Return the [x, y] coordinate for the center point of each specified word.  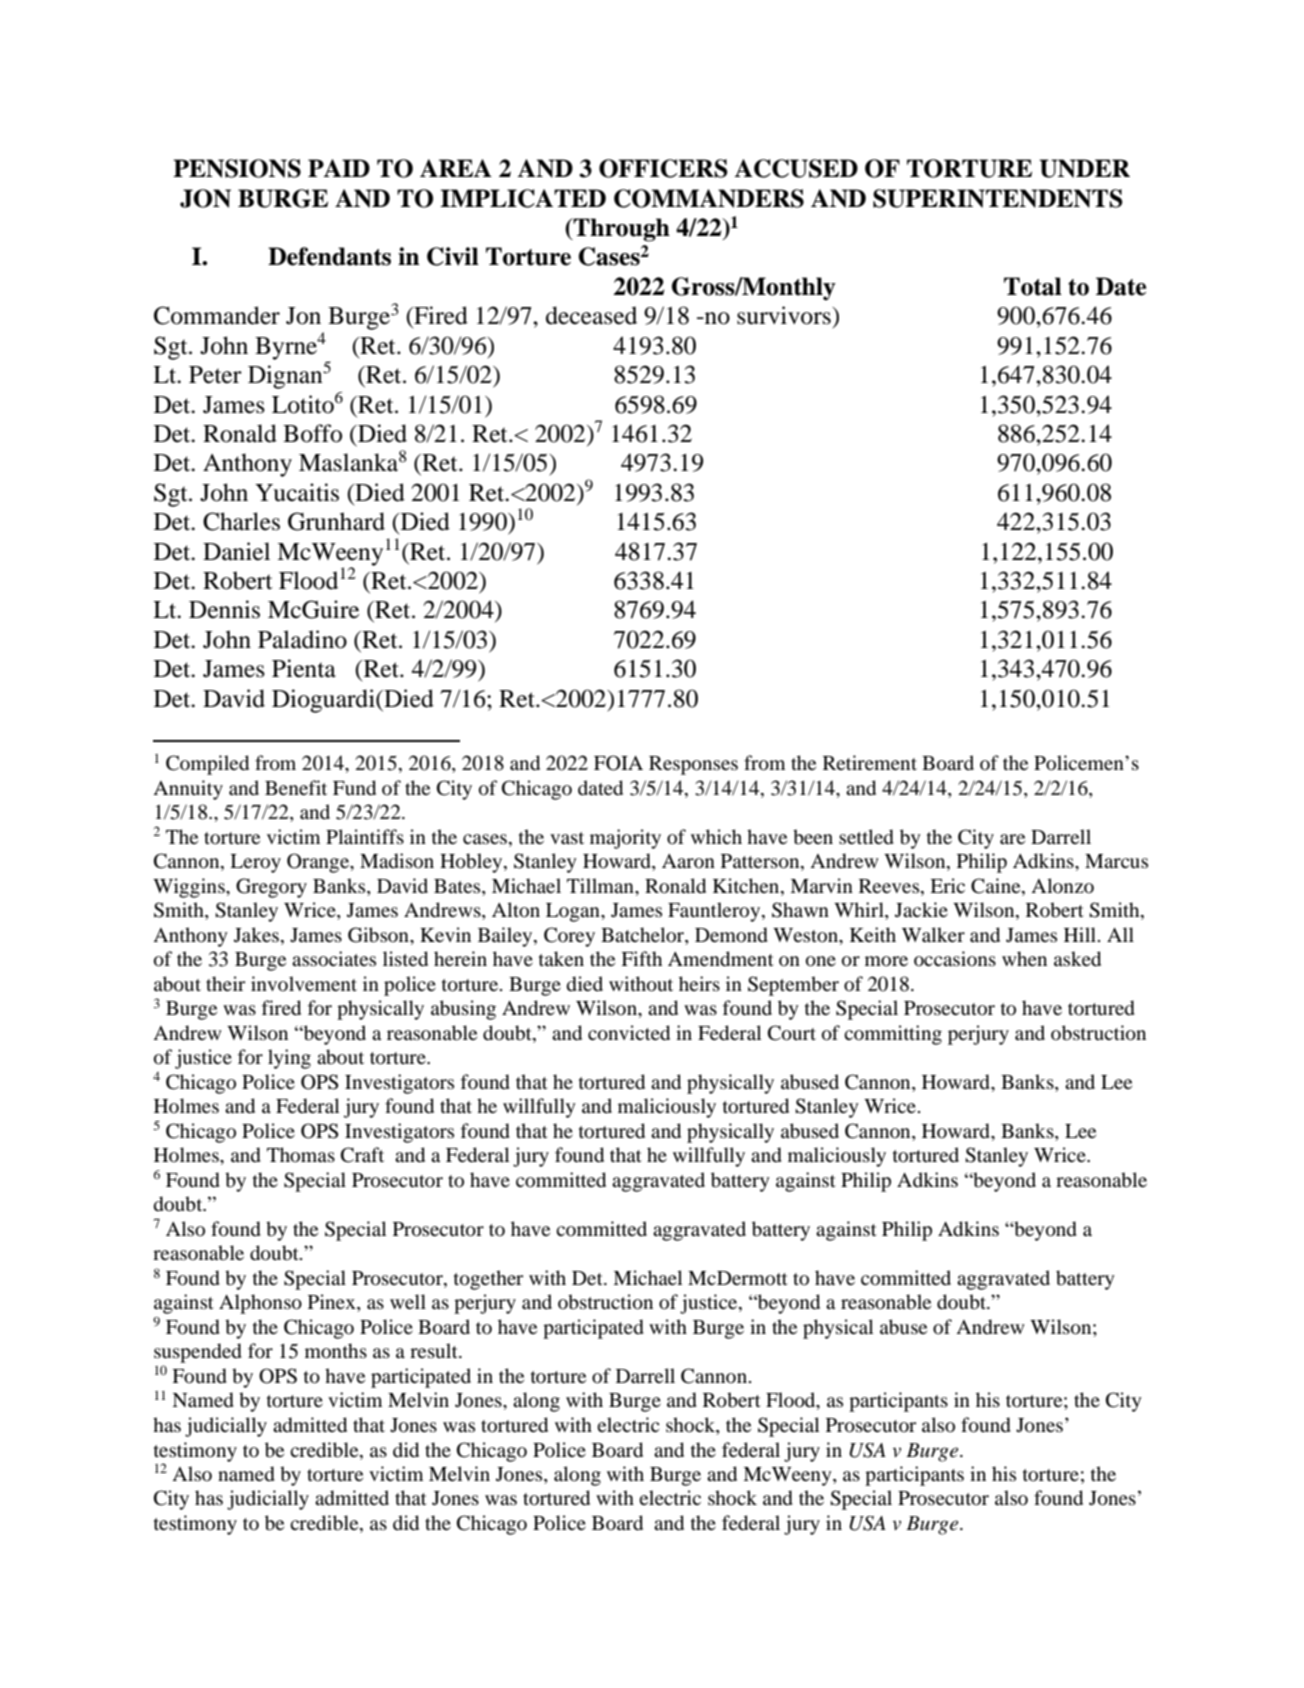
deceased [591, 315]
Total [1033, 286]
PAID [339, 168]
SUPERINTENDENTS [998, 198]
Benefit [296, 787]
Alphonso [260, 1304]
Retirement [870, 762]
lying [289, 1059]
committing [893, 1035]
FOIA [618, 763]
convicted [629, 1033]
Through [621, 230]
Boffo [312, 433]
